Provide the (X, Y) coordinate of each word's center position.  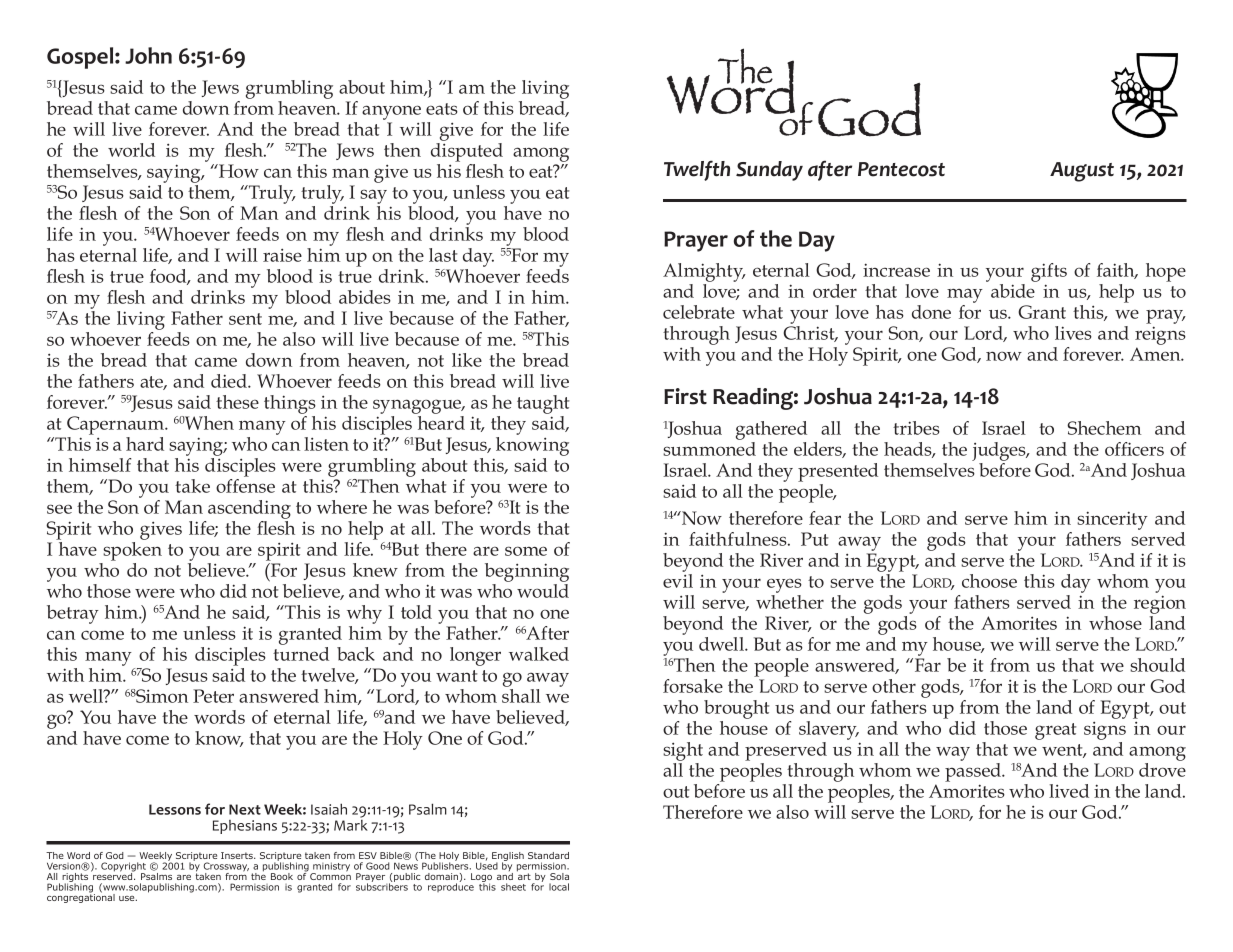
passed (974, 772)
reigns (1160, 337)
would (543, 591)
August (1082, 172)
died (230, 381)
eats (442, 109)
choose (989, 581)
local (559, 887)
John (148, 55)
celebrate (699, 312)
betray (73, 614)
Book (282, 876)
